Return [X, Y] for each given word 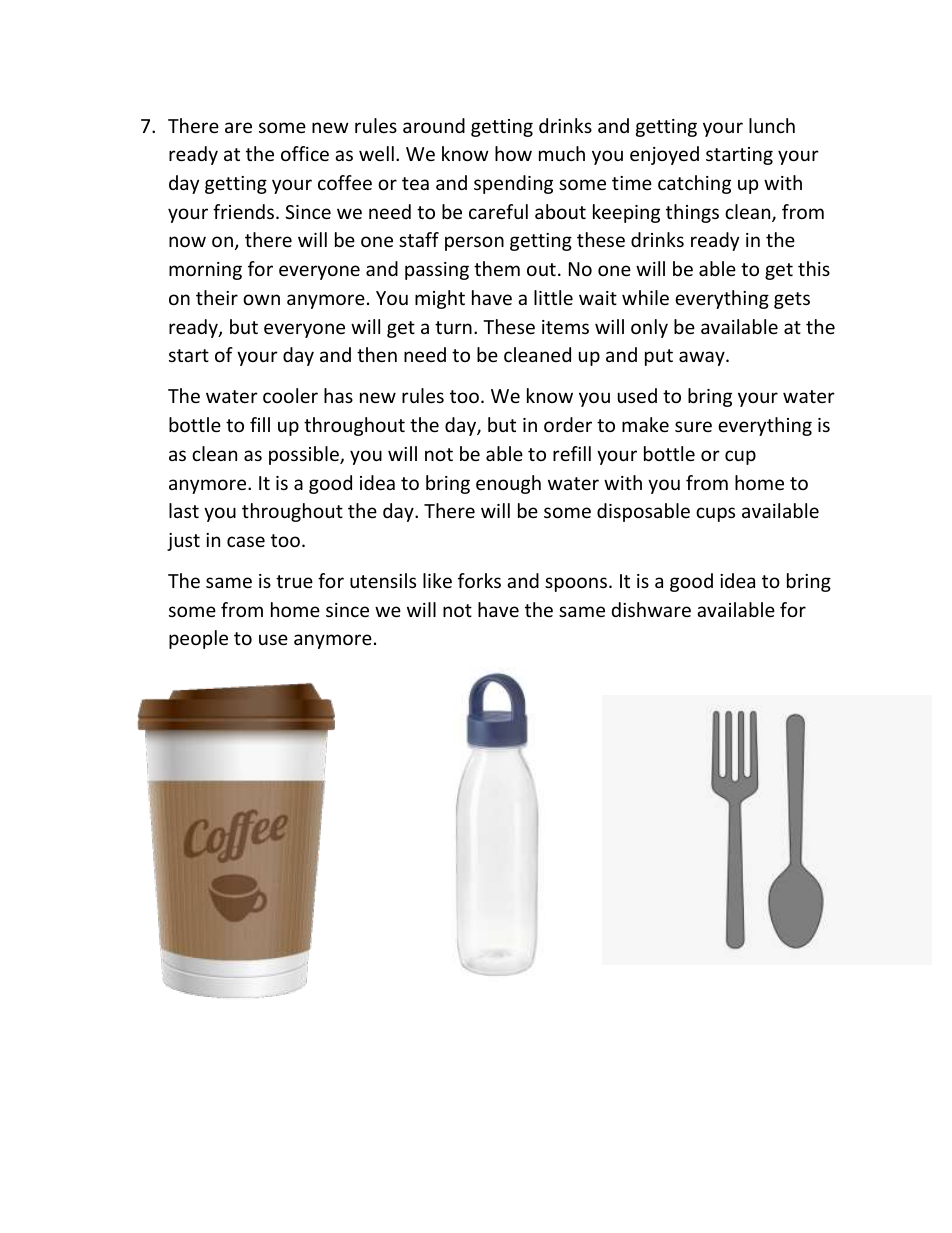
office [305, 153]
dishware [651, 609]
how [513, 153]
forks [479, 580]
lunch [772, 125]
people [198, 639]
